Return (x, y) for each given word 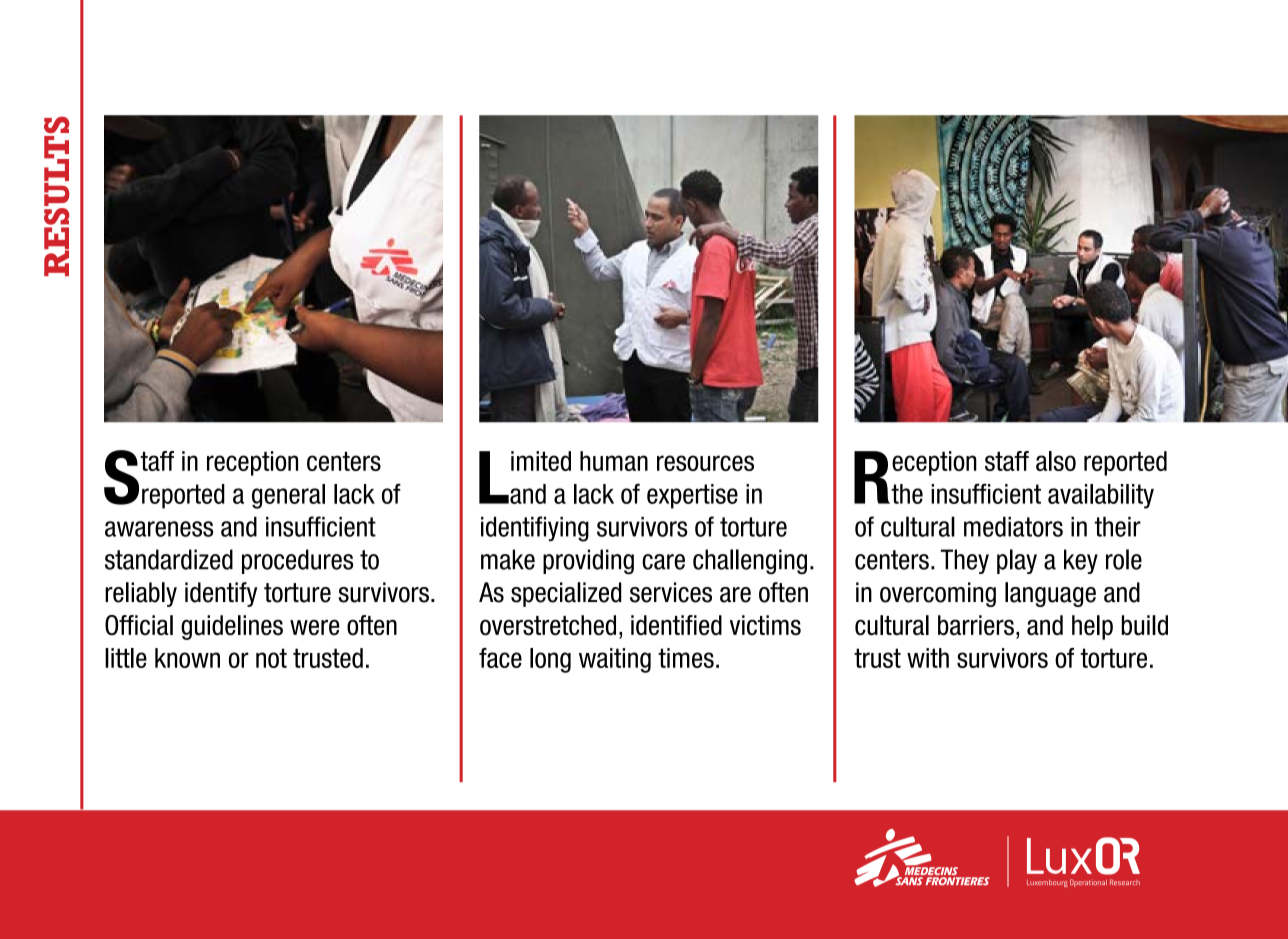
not (271, 658)
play (1017, 561)
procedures (297, 561)
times (686, 658)
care (663, 562)
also (1056, 461)
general (288, 496)
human (614, 461)
